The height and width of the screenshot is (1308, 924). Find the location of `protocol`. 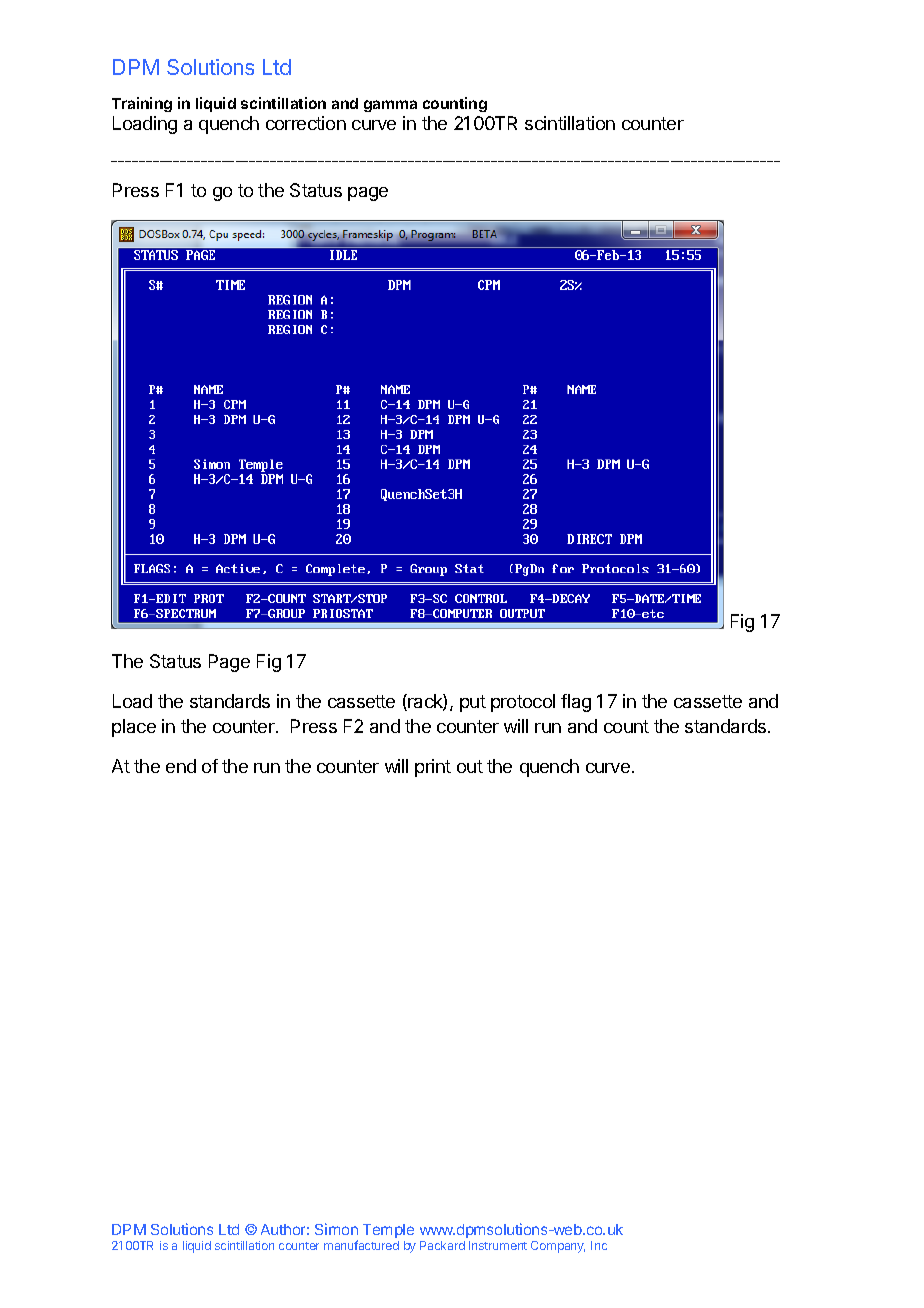

protocol is located at coordinates (523, 703).
